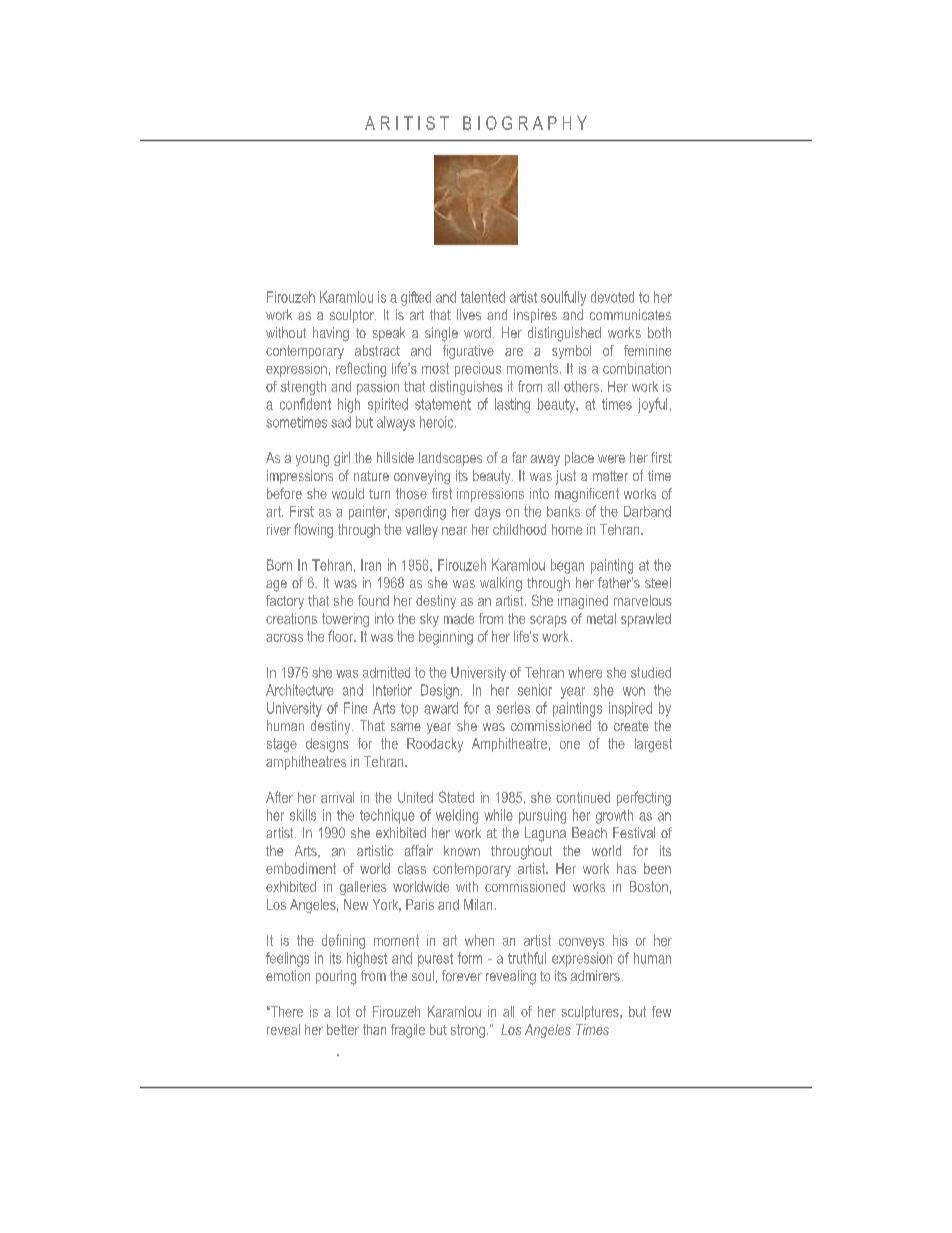  What do you see at coordinates (630, 314) in the screenshot?
I see `communicates` at bounding box center [630, 314].
